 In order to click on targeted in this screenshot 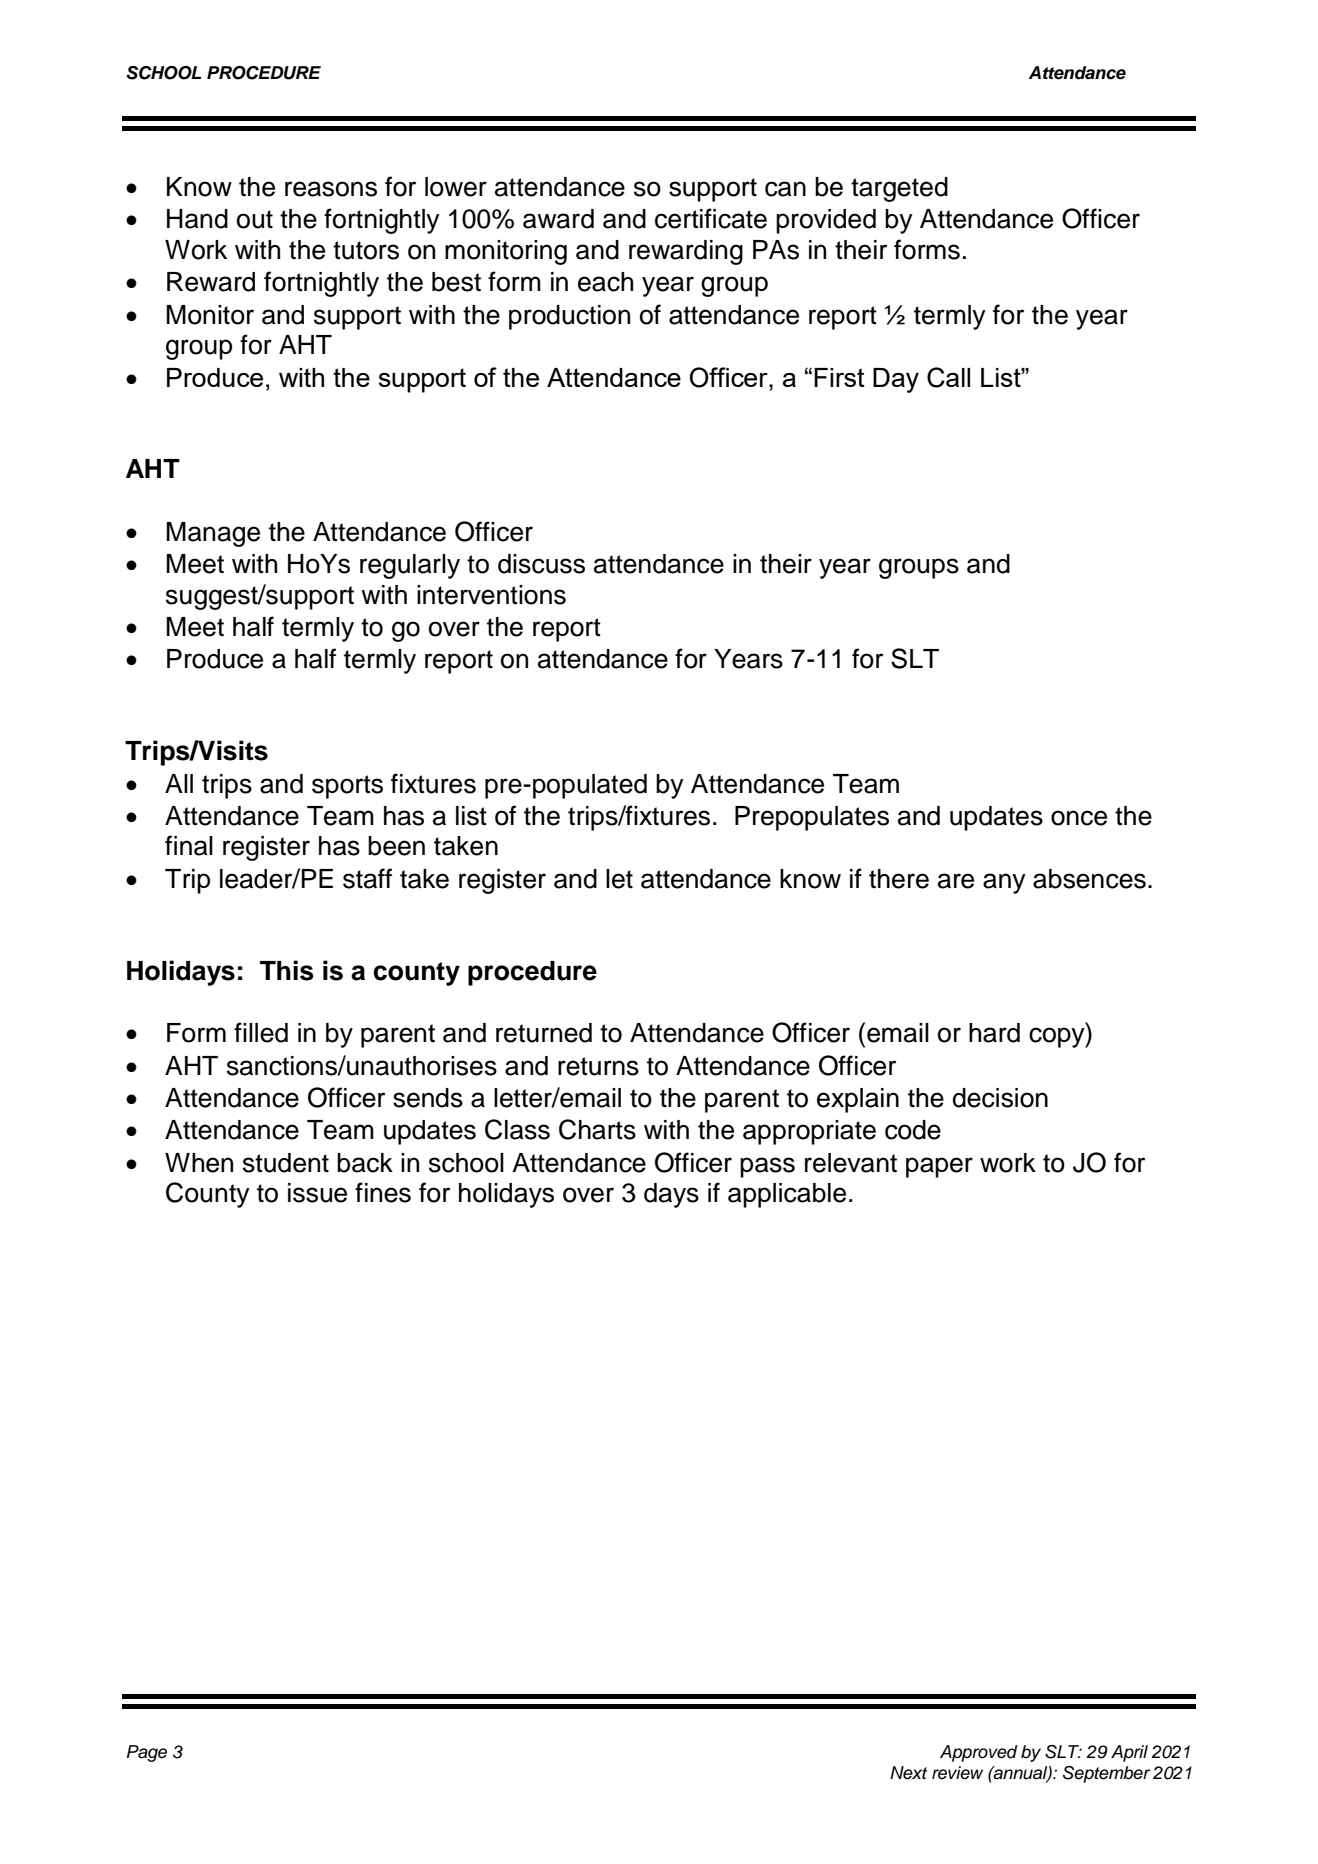, I will do `click(899, 189)`.
